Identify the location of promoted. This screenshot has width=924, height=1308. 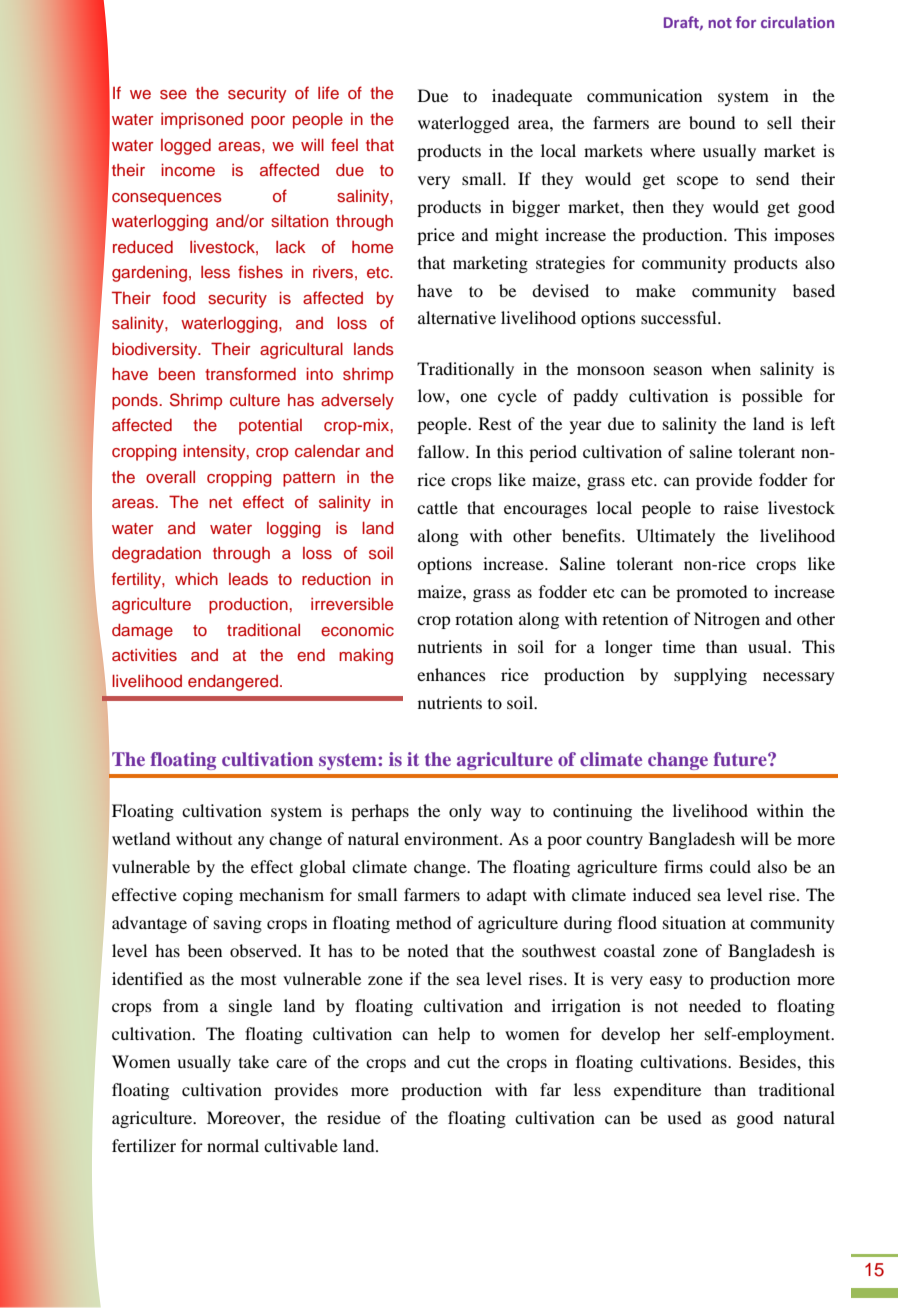
(711, 593).
